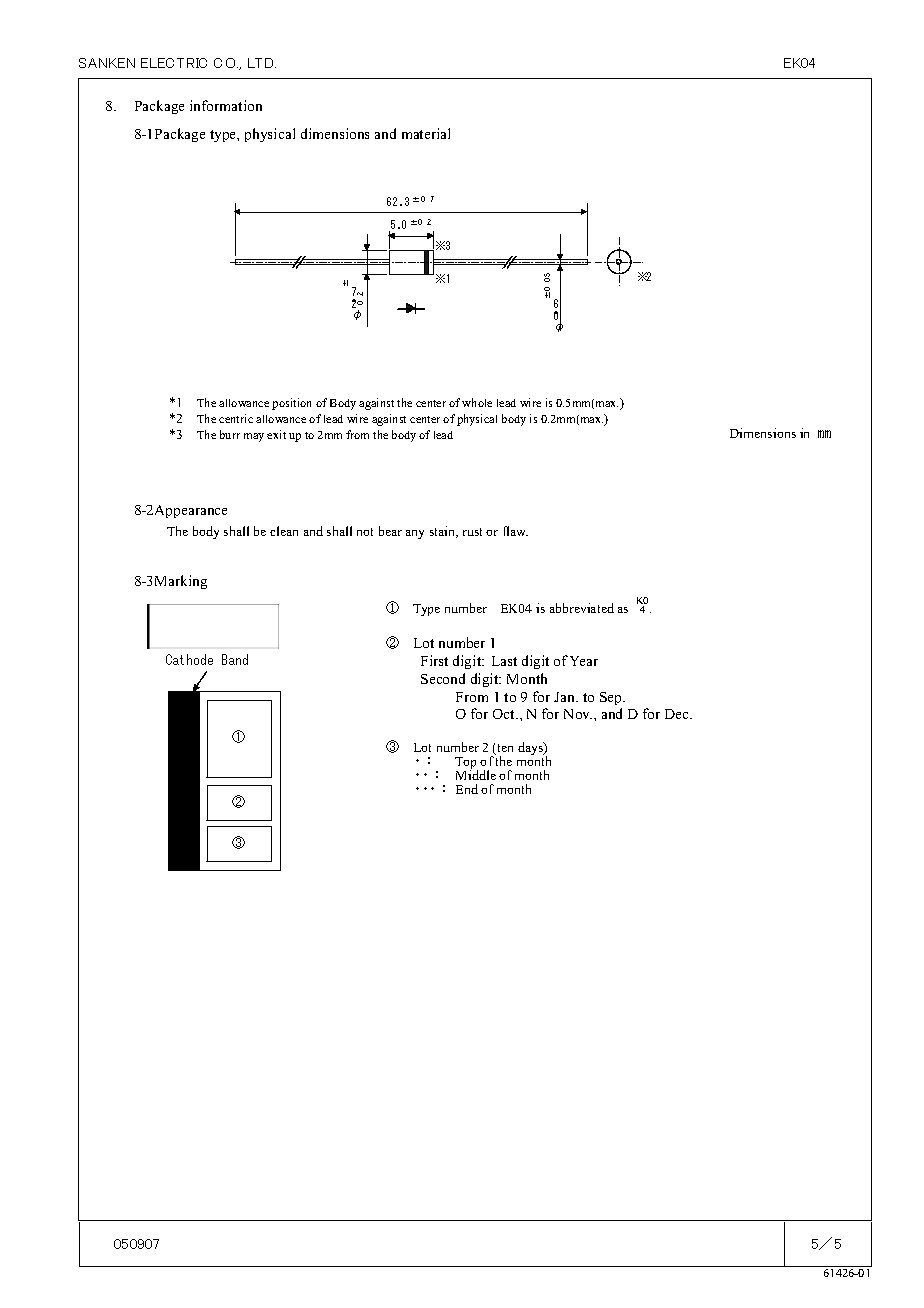  What do you see at coordinates (477, 402) in the screenshot?
I see `whole` at bounding box center [477, 402].
